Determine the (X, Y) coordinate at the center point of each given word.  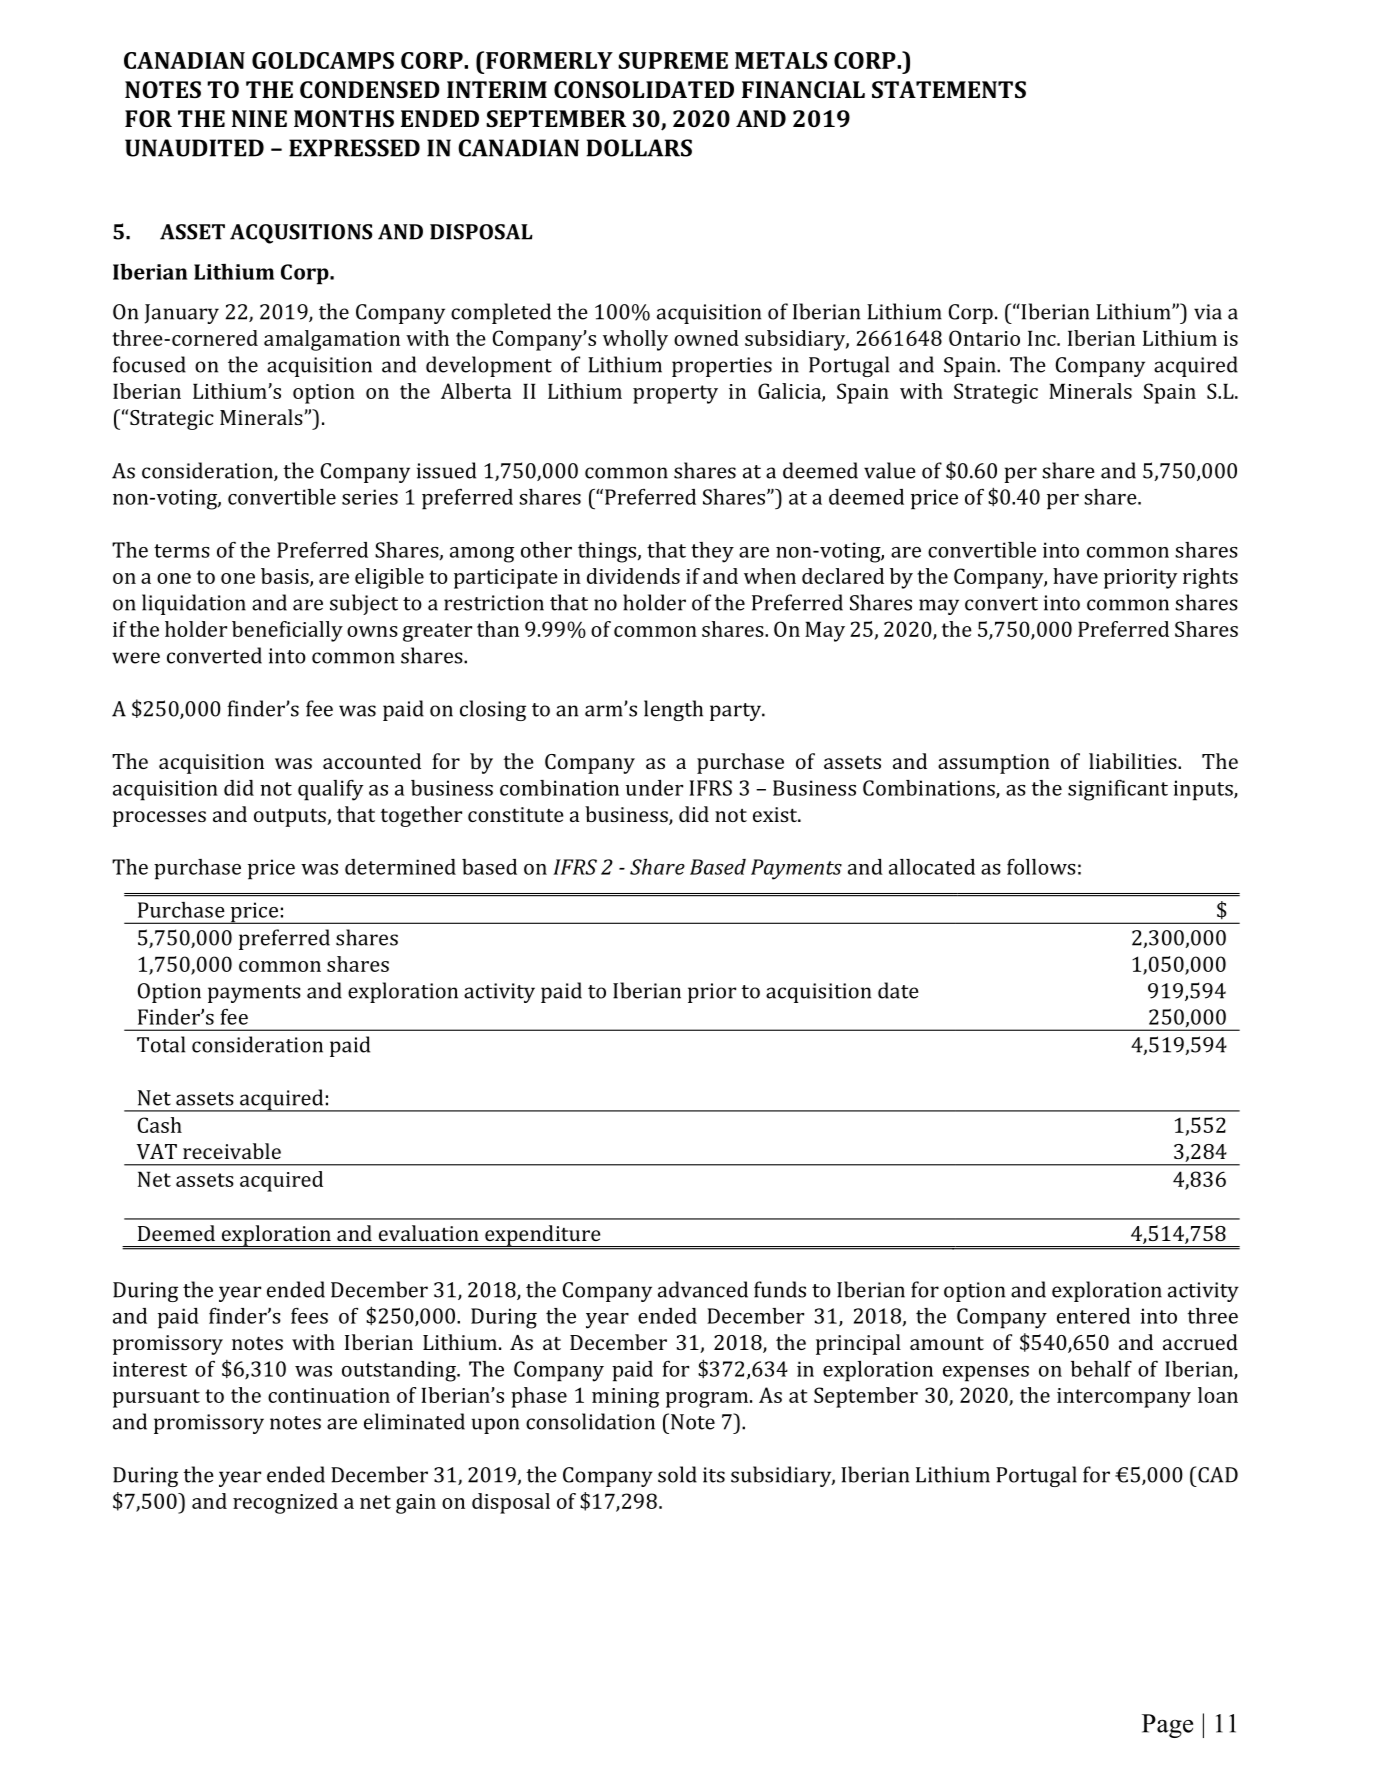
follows (1041, 867)
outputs (291, 818)
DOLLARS (639, 148)
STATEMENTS (949, 89)
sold (677, 1474)
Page (1167, 1726)
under (654, 788)
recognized (285, 1503)
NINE (259, 118)
